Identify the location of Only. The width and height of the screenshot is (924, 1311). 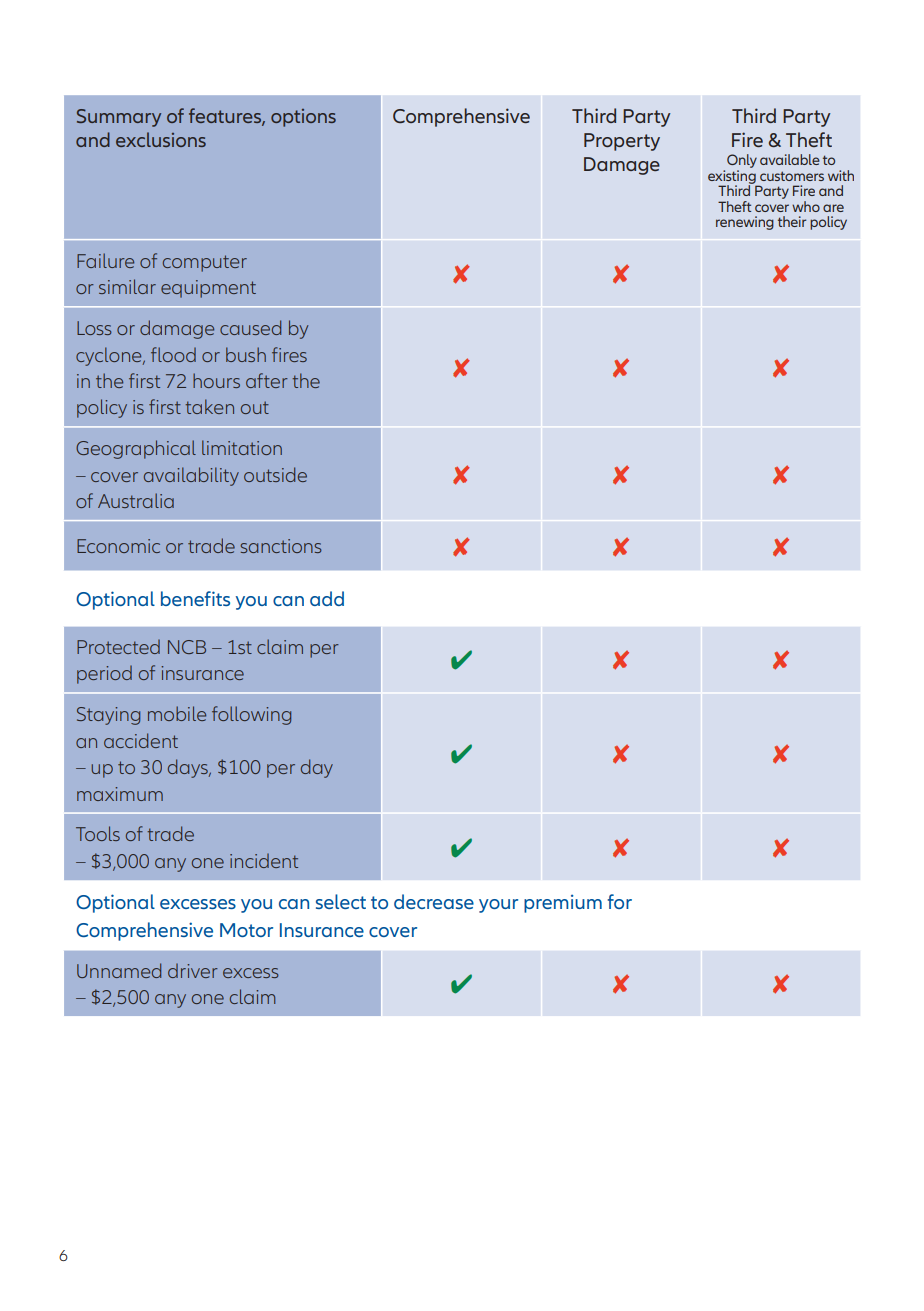
(742, 162).
